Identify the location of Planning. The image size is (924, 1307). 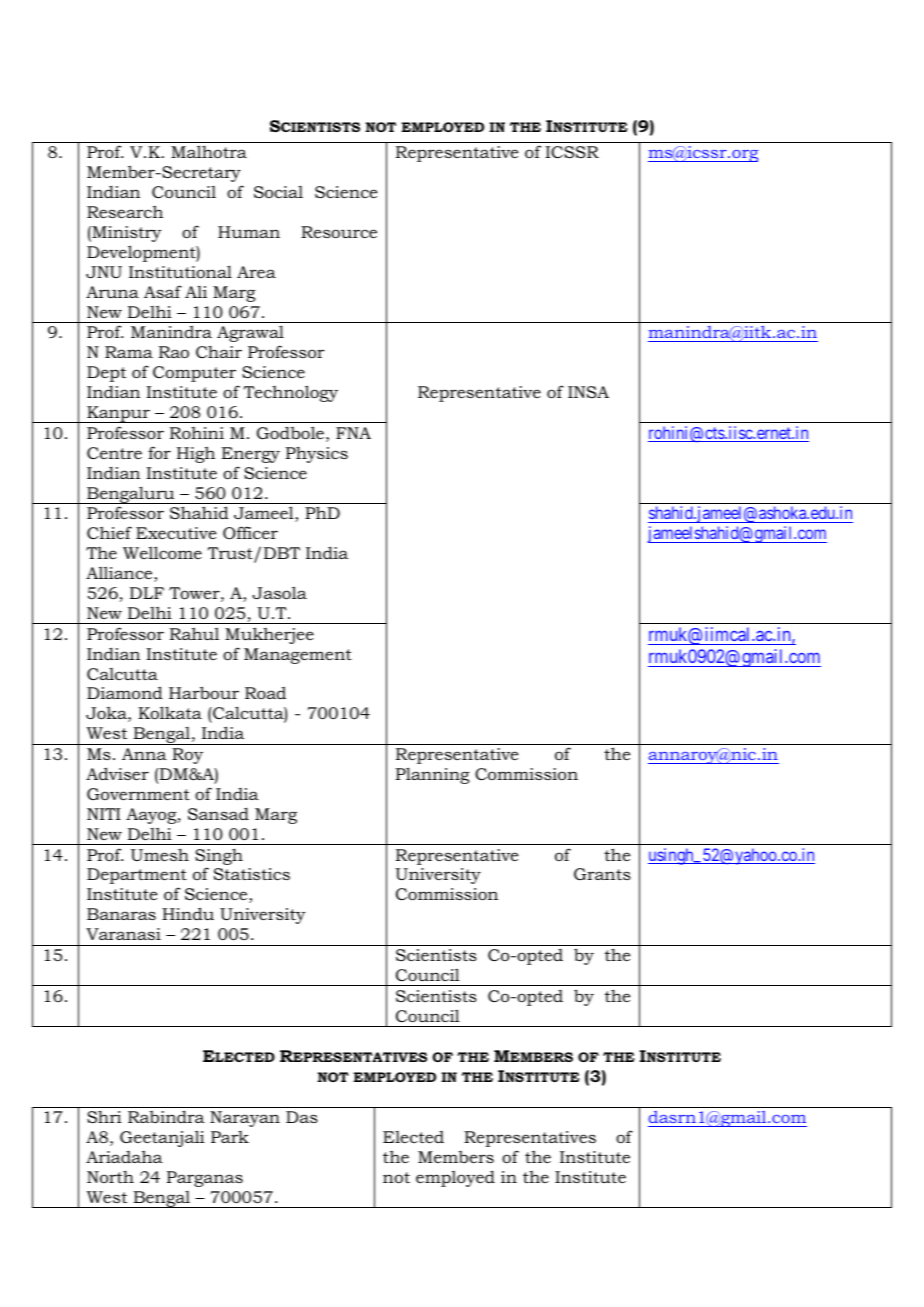
(433, 775).
